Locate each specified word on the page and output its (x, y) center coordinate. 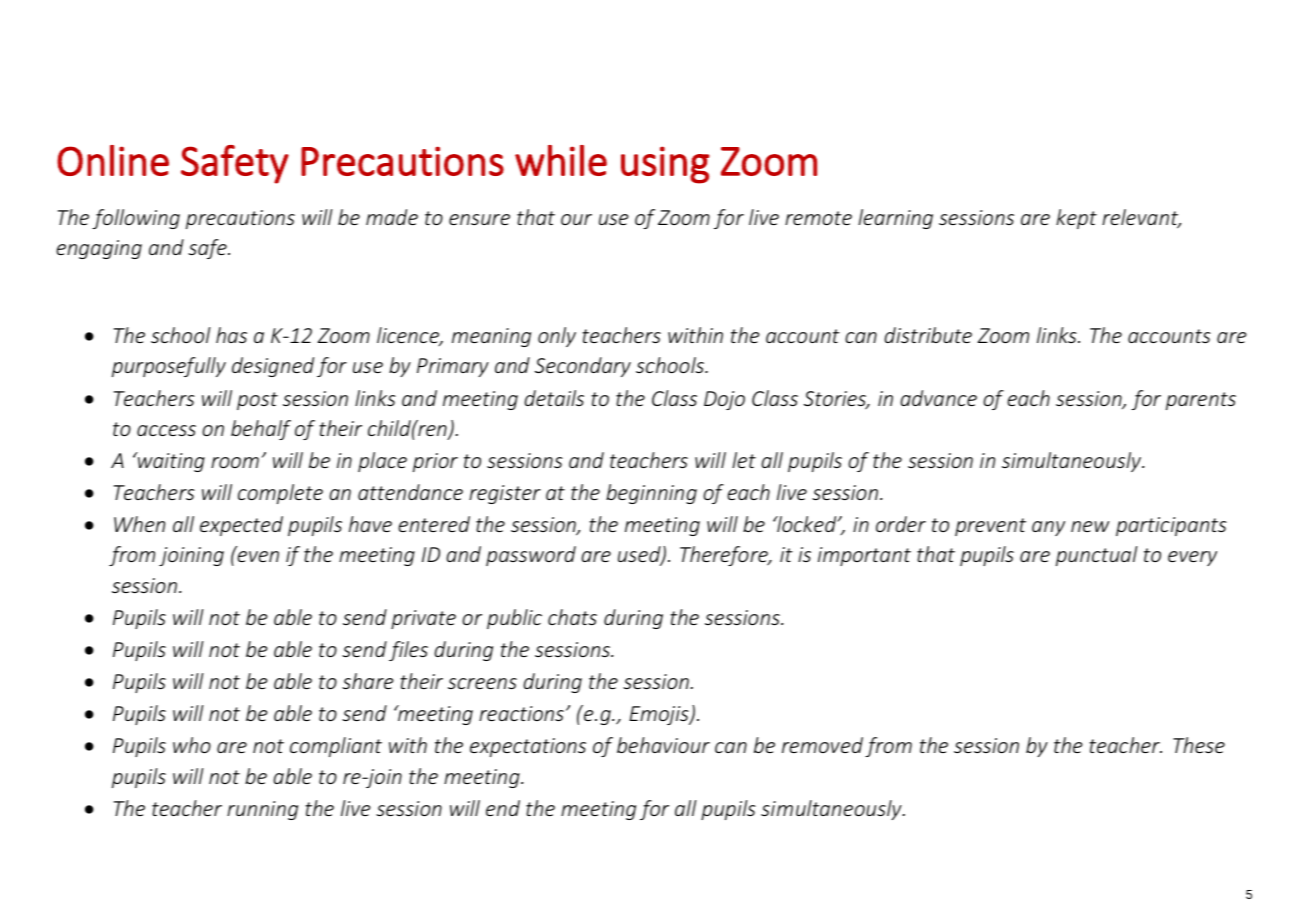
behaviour (663, 745)
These (1199, 745)
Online (113, 160)
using (665, 165)
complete (280, 494)
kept (1076, 219)
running (262, 810)
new (1090, 526)
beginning (651, 494)
